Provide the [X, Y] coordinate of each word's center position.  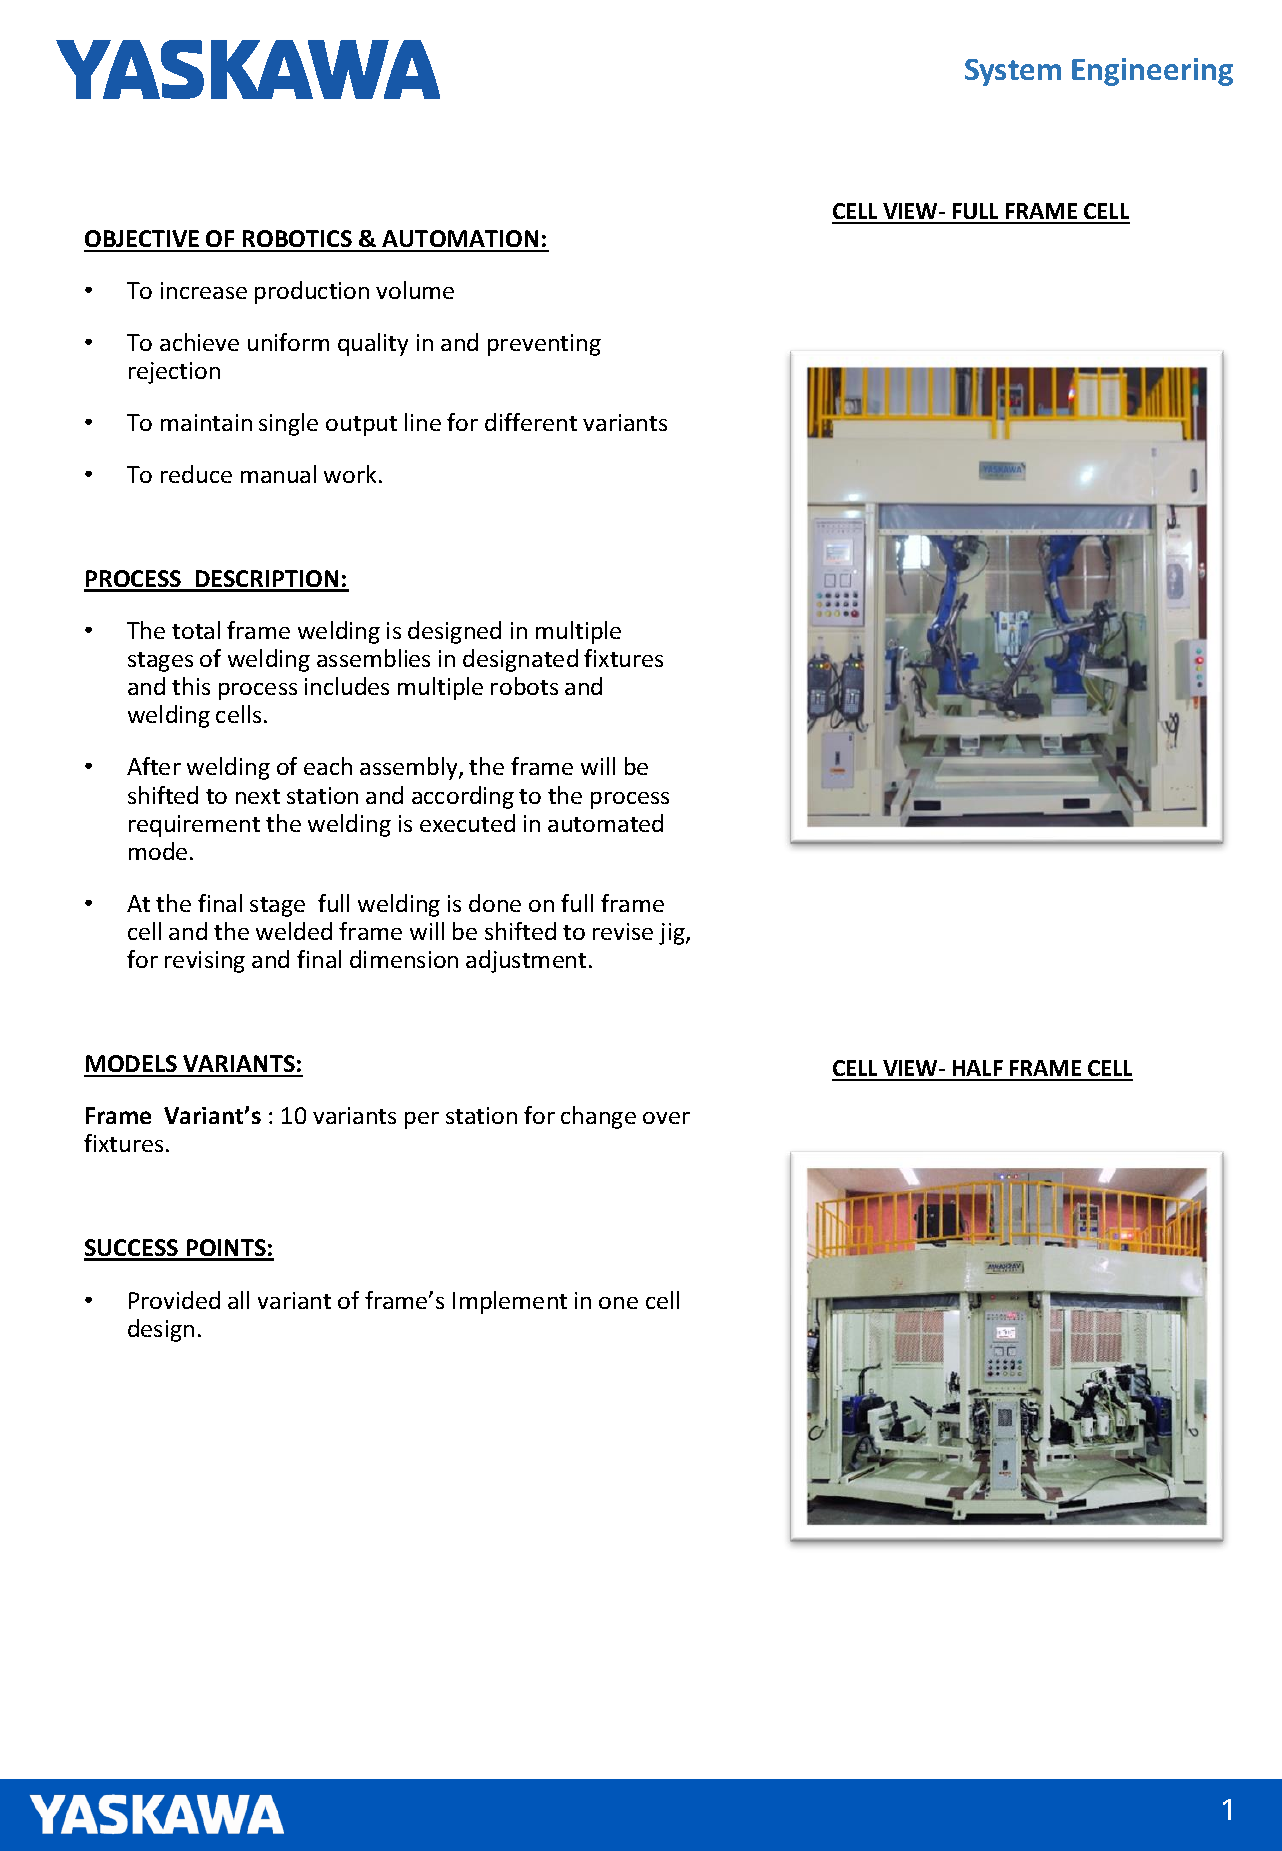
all [238, 1300]
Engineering [1152, 72]
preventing [544, 345]
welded [294, 931]
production [312, 292]
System [1013, 72]
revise [623, 931]
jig [673, 934]
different [531, 422]
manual [278, 474]
